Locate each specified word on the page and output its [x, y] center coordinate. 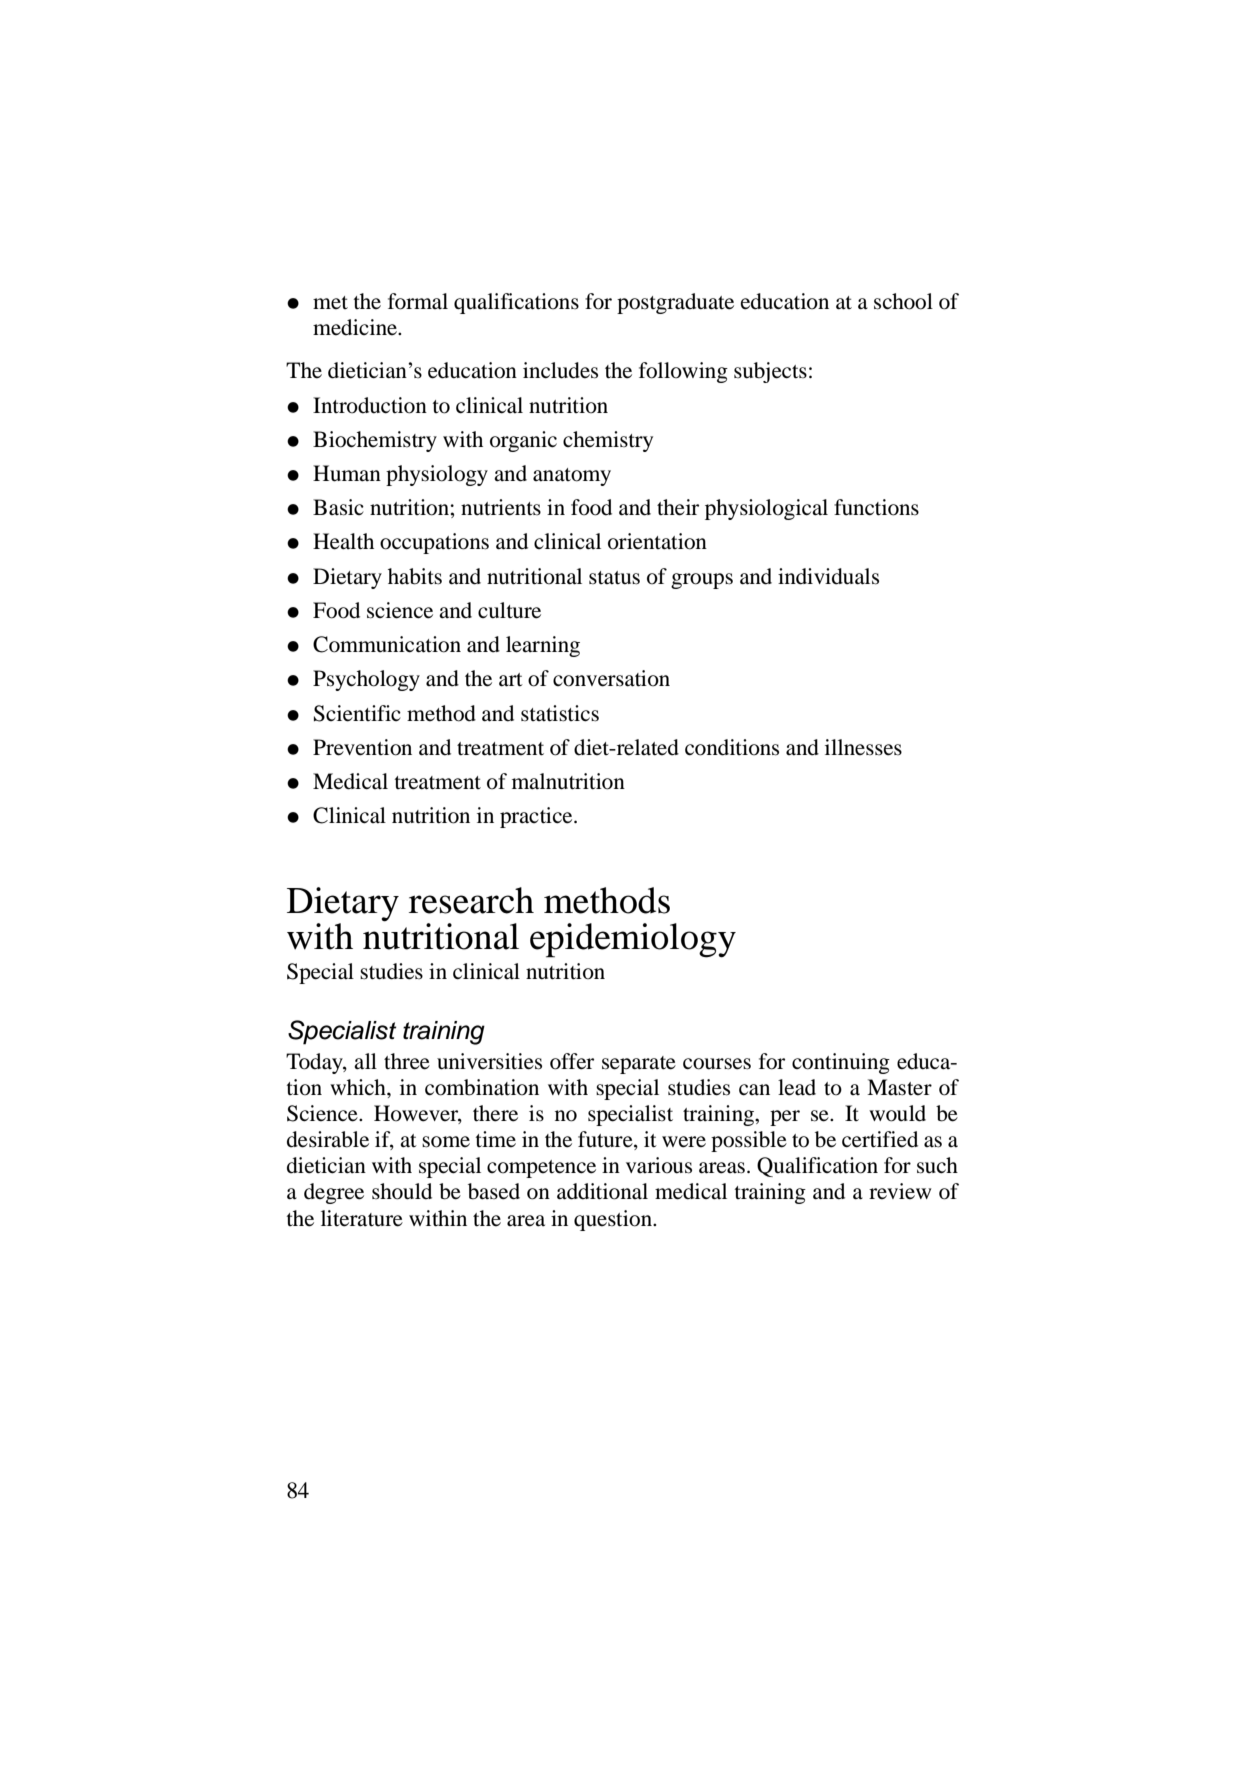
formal [418, 301]
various [659, 1165]
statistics [560, 713]
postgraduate [675, 303]
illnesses [863, 747]
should [402, 1191]
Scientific [357, 713]
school [903, 301]
